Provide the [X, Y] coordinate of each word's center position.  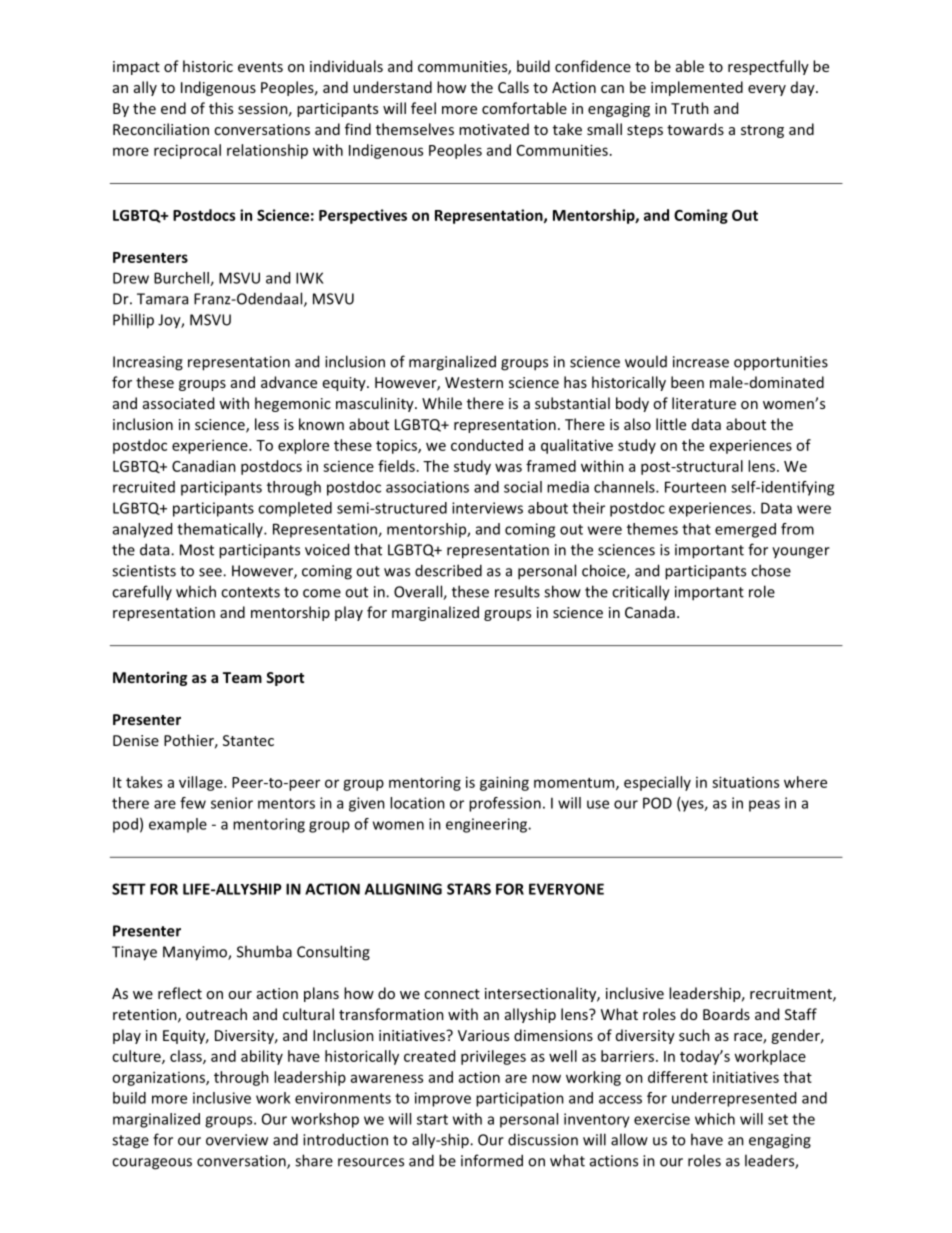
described [448, 570]
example [178, 825]
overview [237, 1140]
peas [764, 806]
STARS [469, 889]
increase [701, 362]
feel [423, 108]
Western [474, 382]
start [432, 1119]
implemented [697, 88]
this [221, 108]
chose [771, 570]
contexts [250, 592]
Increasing [148, 363]
